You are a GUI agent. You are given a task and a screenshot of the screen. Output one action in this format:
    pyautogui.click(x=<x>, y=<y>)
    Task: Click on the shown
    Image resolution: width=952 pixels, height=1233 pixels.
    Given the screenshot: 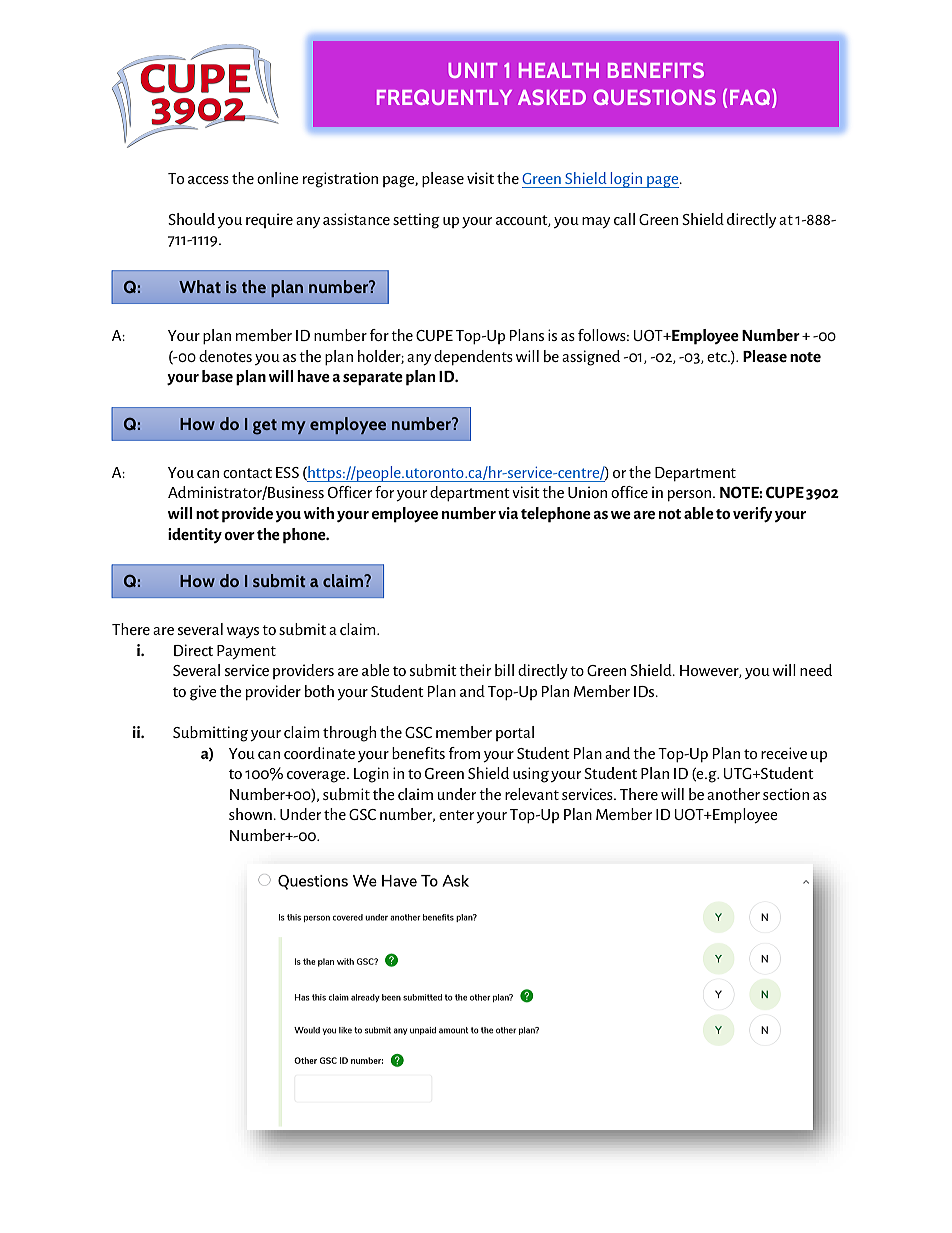 What is the action you would take?
    pyautogui.click(x=251, y=814)
